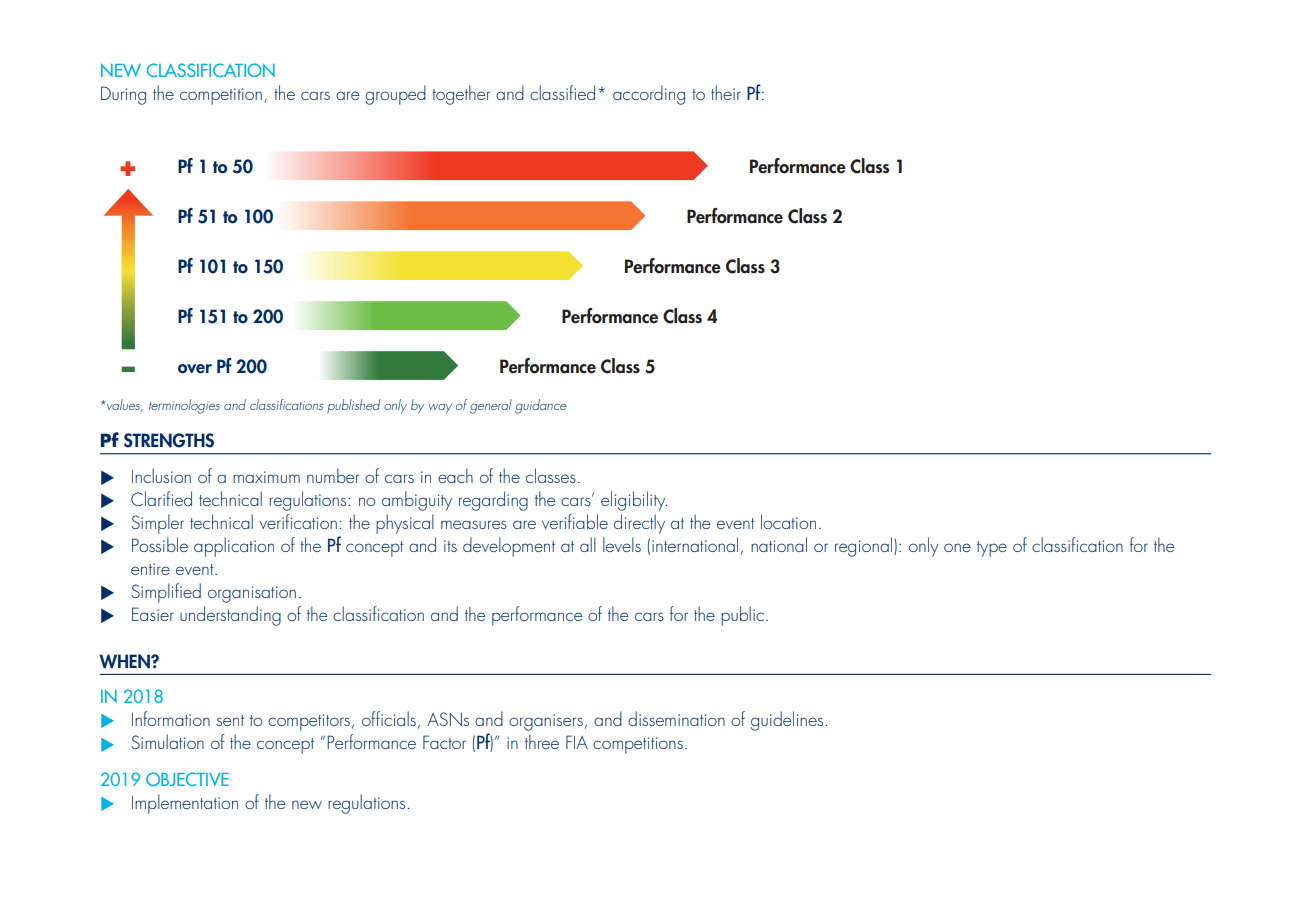 The image size is (1311, 924). I want to click on location, so click(788, 521).
